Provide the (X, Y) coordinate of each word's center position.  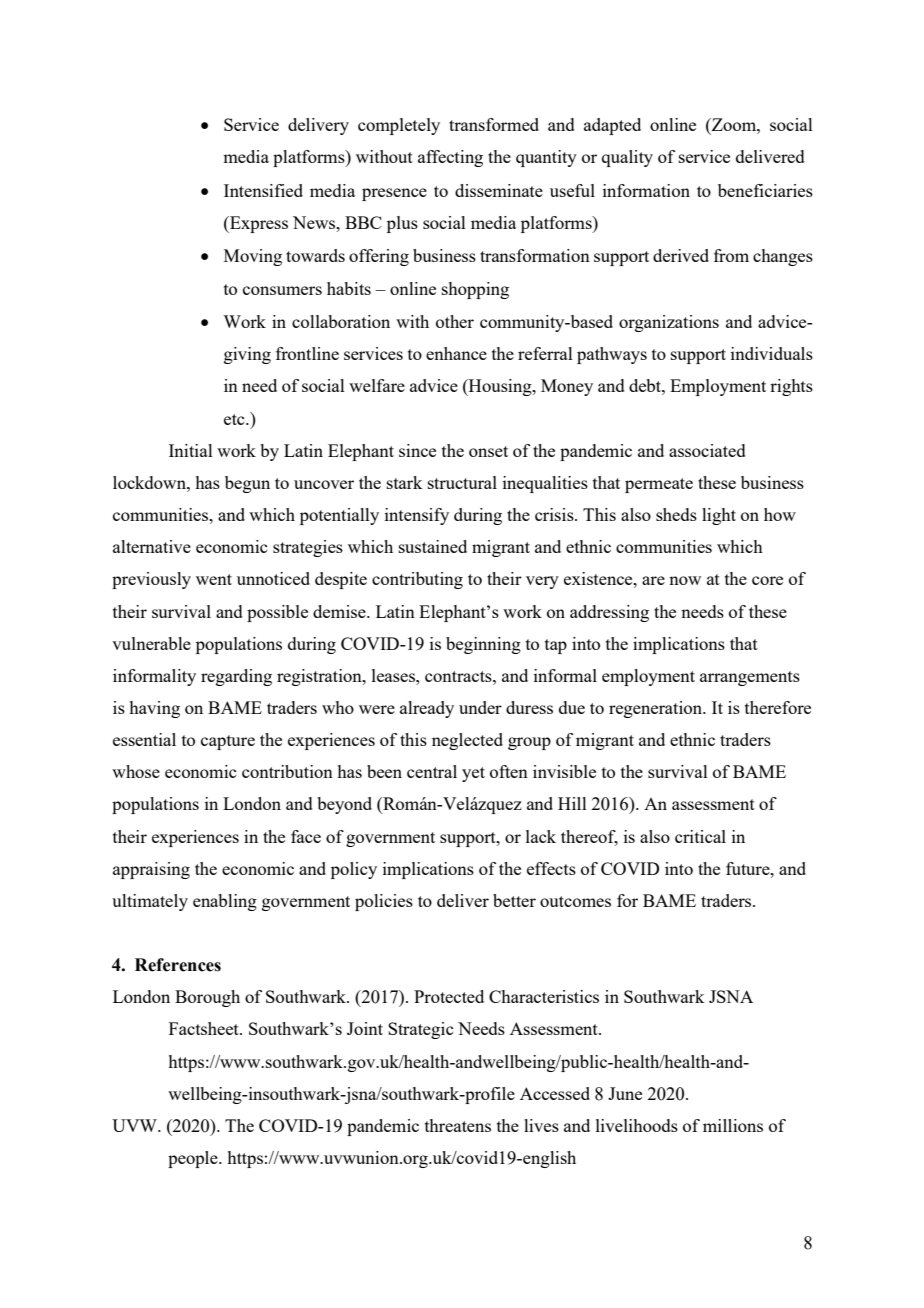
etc (235, 419)
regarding (236, 677)
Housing (500, 387)
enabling (225, 902)
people (194, 1159)
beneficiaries (765, 190)
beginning (483, 645)
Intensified (263, 190)
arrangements (750, 678)
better (514, 900)
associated (707, 450)
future (749, 868)
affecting (450, 158)
